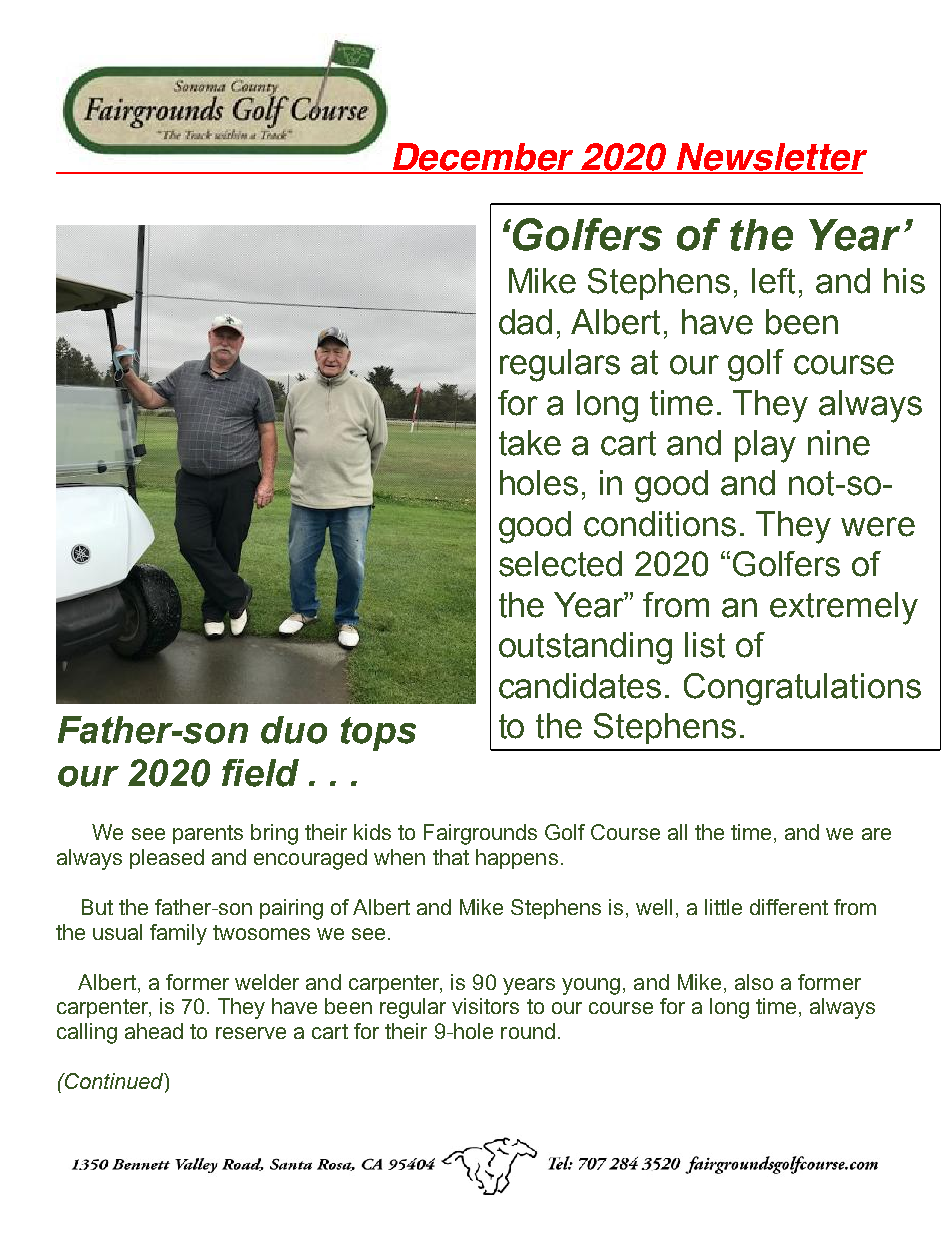 The height and width of the document is (1233, 952). Describe the element at coordinates (765, 446) in the document. I see `play` at that location.
